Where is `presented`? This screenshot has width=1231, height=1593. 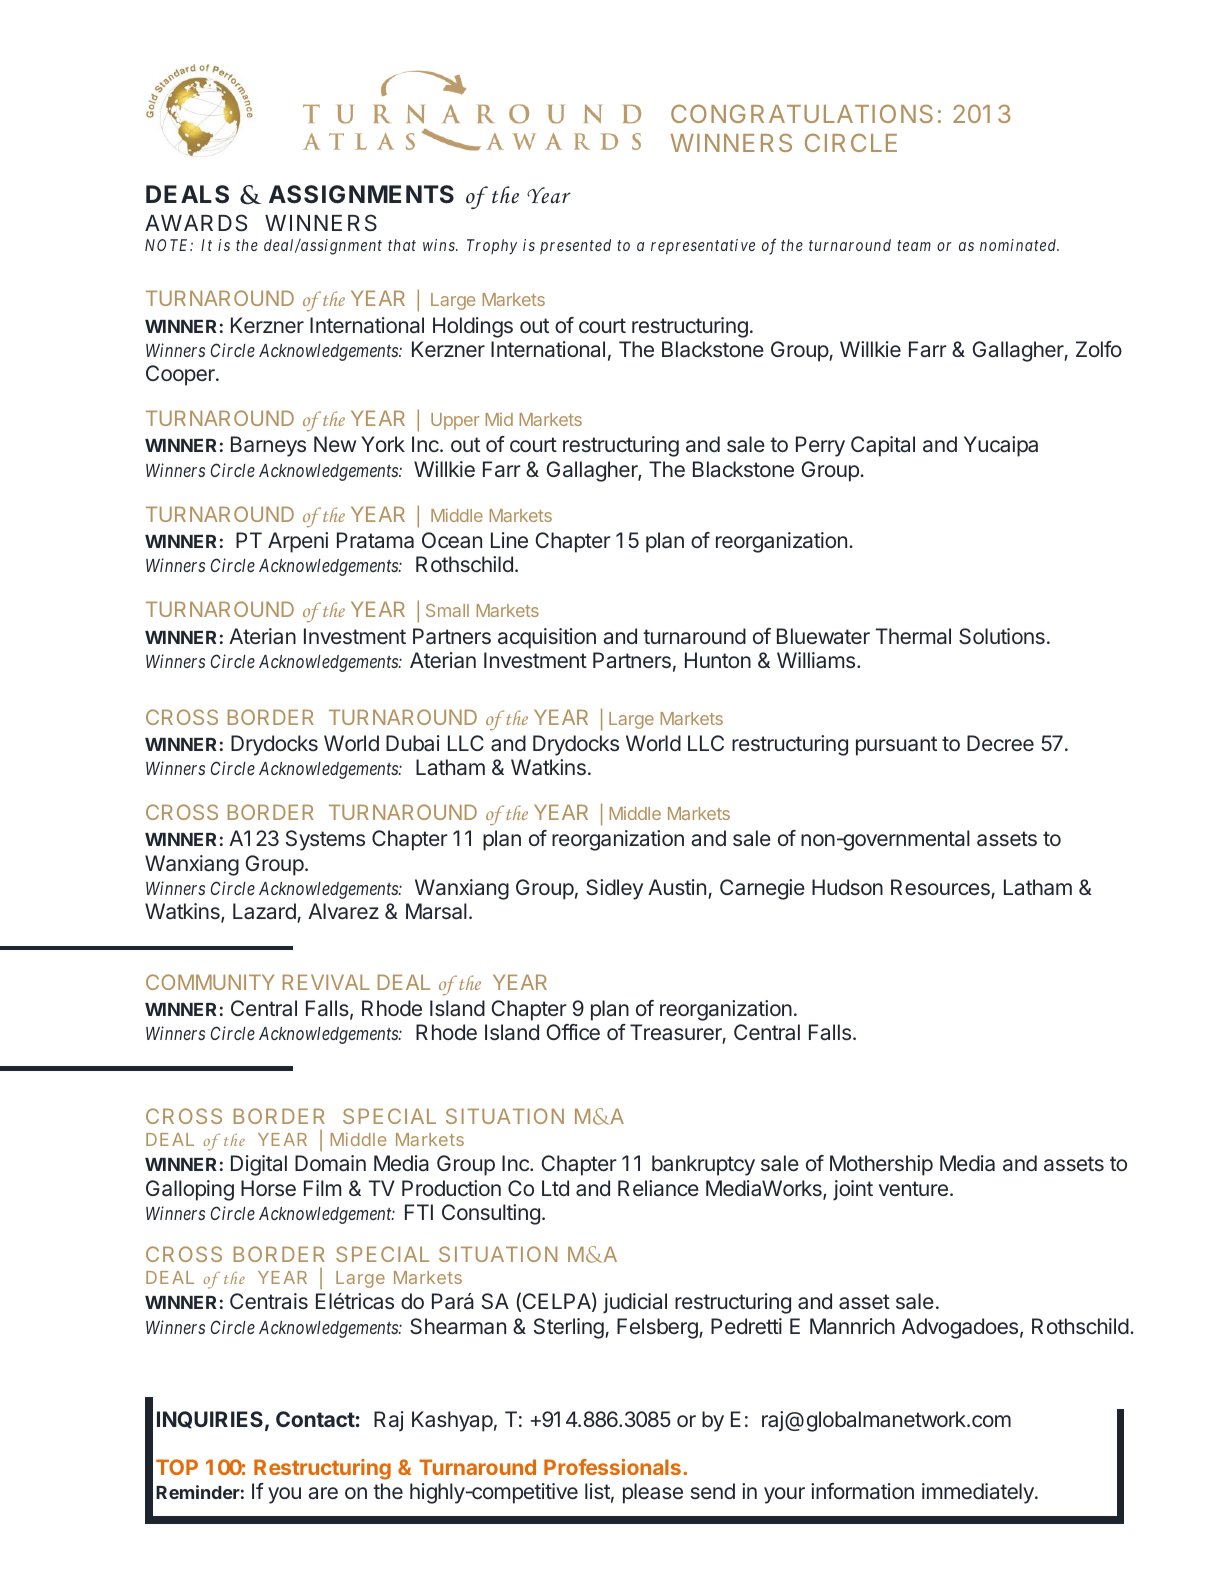
presented is located at coordinates (575, 247).
